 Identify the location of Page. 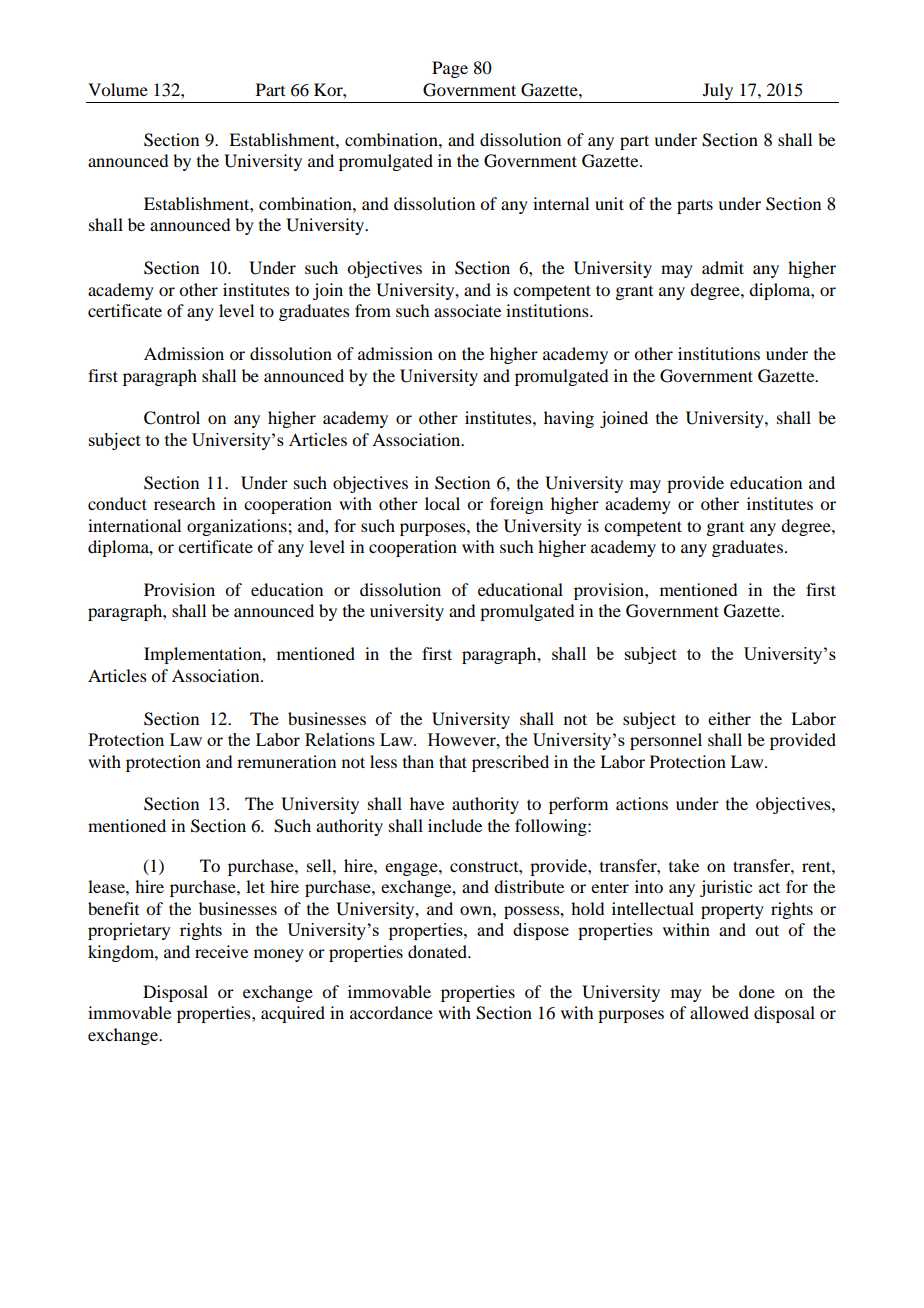
(450, 69).
